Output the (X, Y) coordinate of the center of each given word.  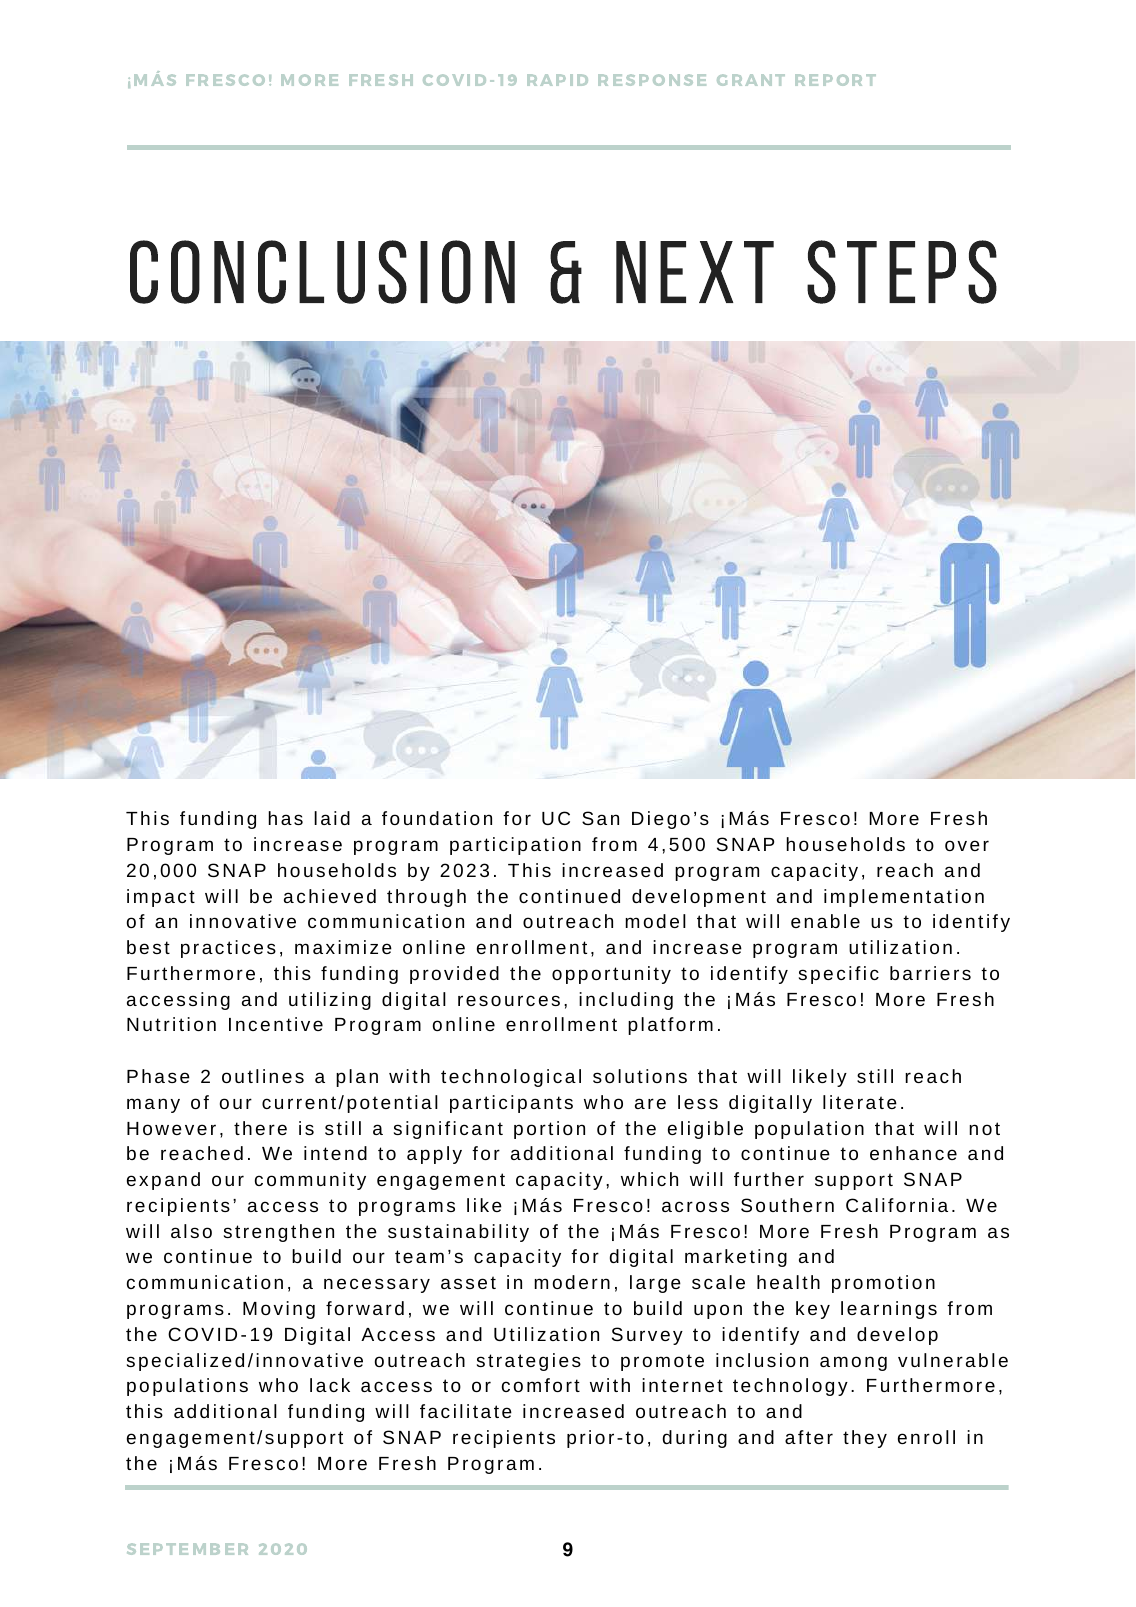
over (967, 845)
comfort (541, 1385)
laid (332, 818)
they (865, 1439)
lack (330, 1385)
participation (515, 846)
